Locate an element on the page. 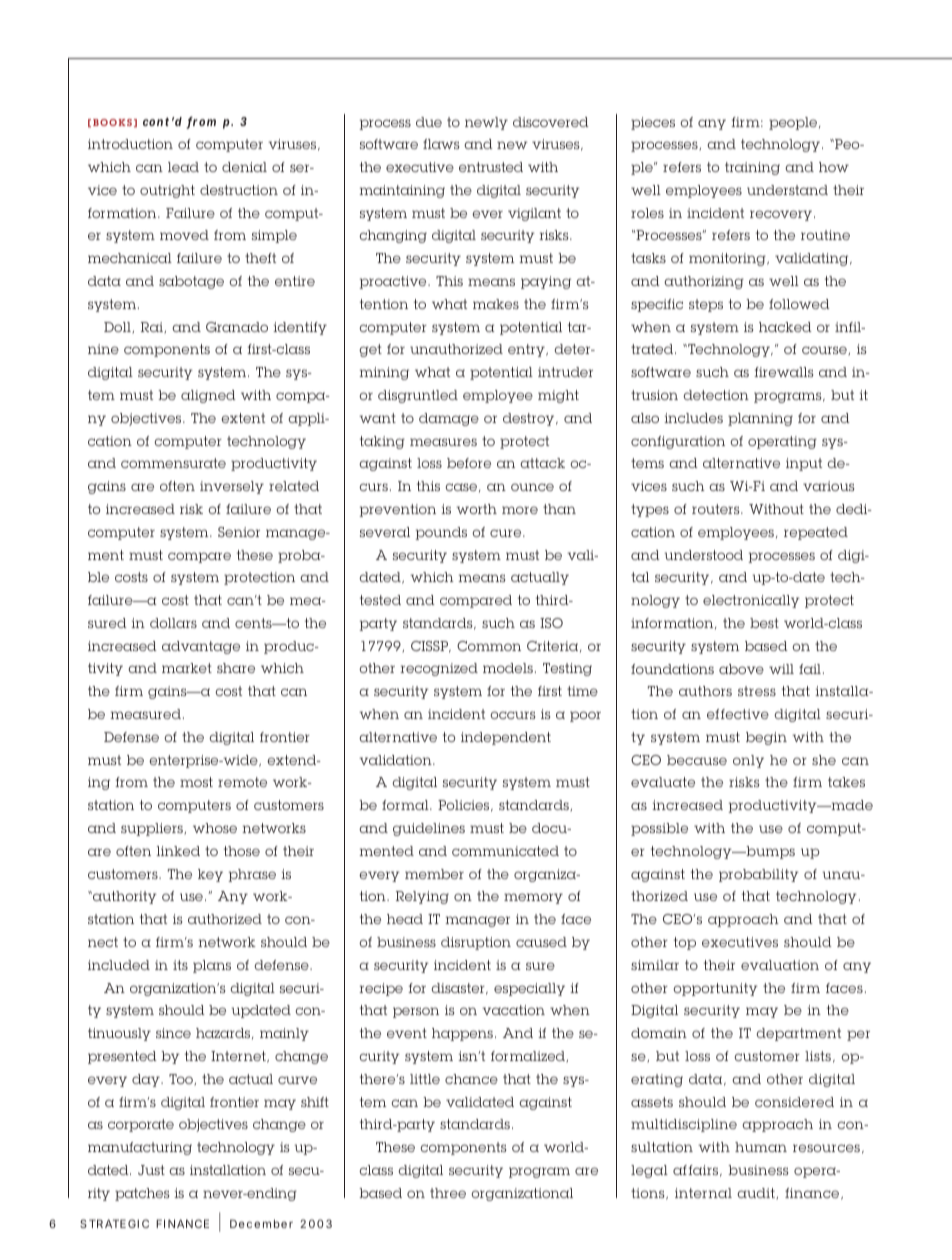 The image size is (952, 1260). entrusted is located at coordinates (491, 167).
